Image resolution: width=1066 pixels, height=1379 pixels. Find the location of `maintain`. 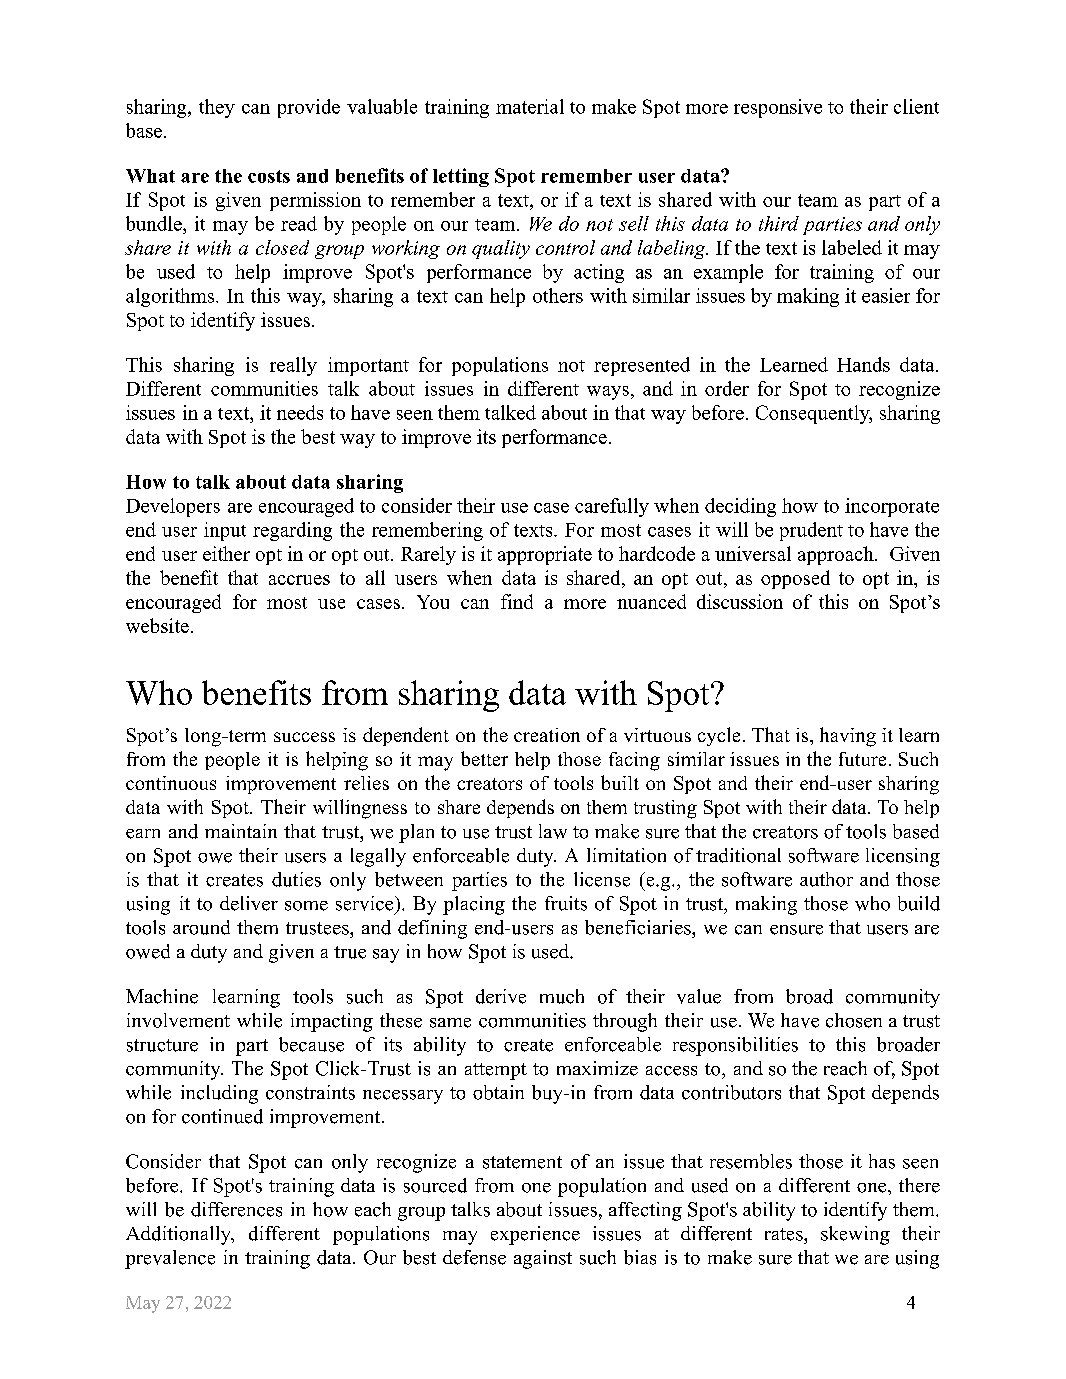

maintain is located at coordinates (241, 831).
